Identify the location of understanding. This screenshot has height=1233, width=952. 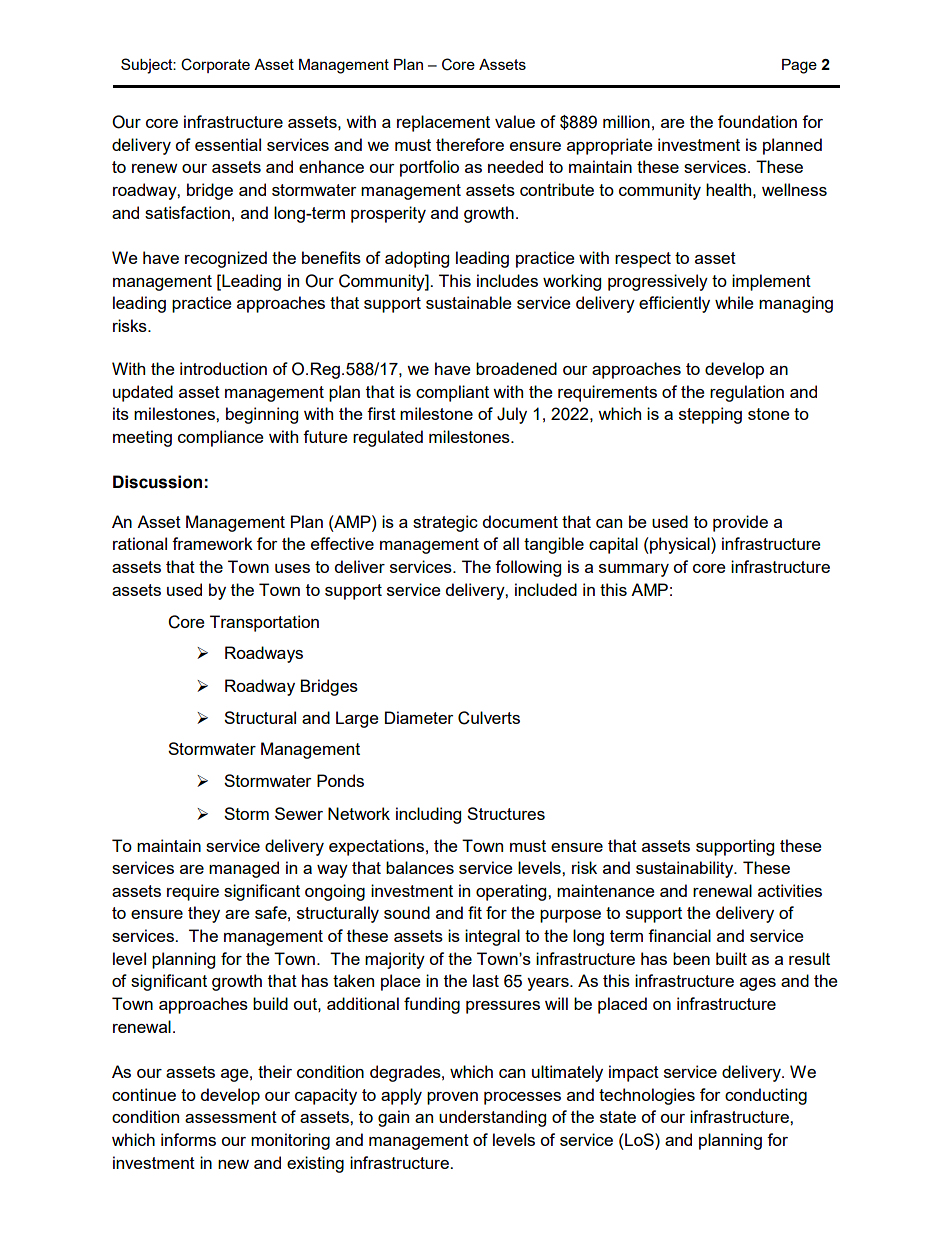
(492, 1118).
